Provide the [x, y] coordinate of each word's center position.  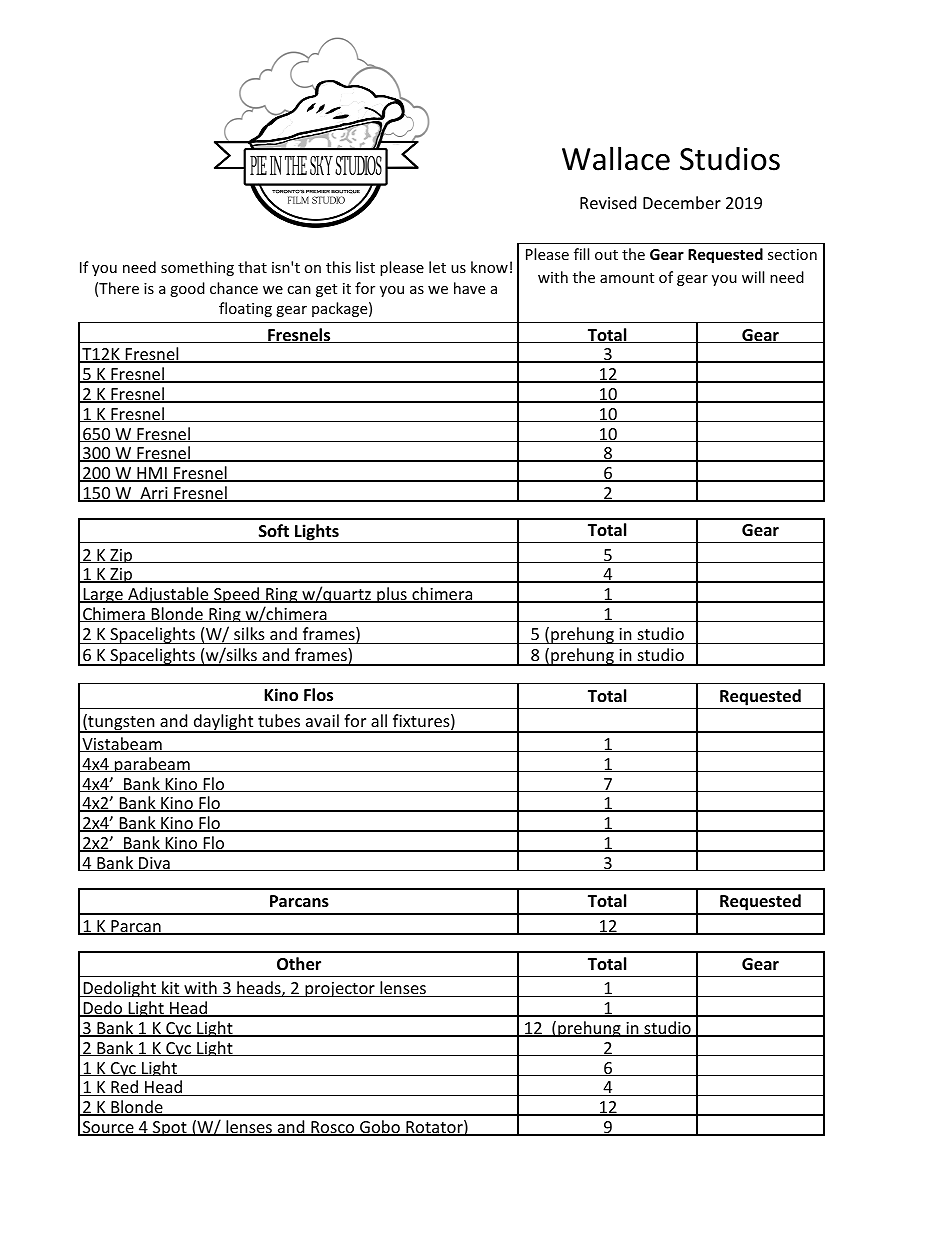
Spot [170, 1128]
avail [322, 720]
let [437, 267]
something [197, 268]
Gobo [380, 1128]
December [682, 202]
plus [392, 595]
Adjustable [168, 595]
